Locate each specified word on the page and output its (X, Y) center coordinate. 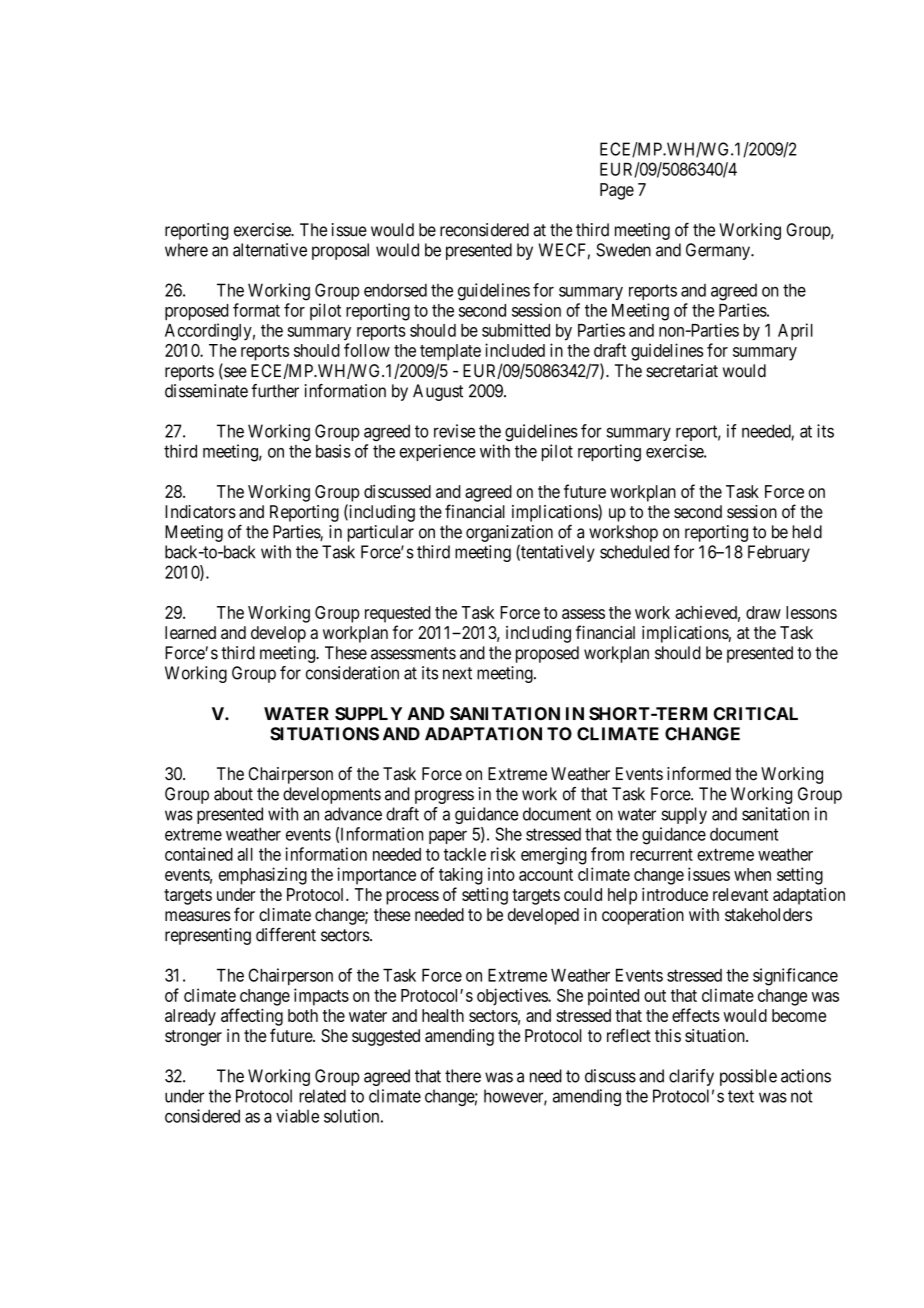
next (457, 673)
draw (763, 612)
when (752, 874)
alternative (270, 250)
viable (297, 1116)
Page (617, 191)
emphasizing (263, 876)
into (501, 874)
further (275, 391)
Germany (719, 251)
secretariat (682, 371)
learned (190, 632)
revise (454, 431)
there (463, 1076)
